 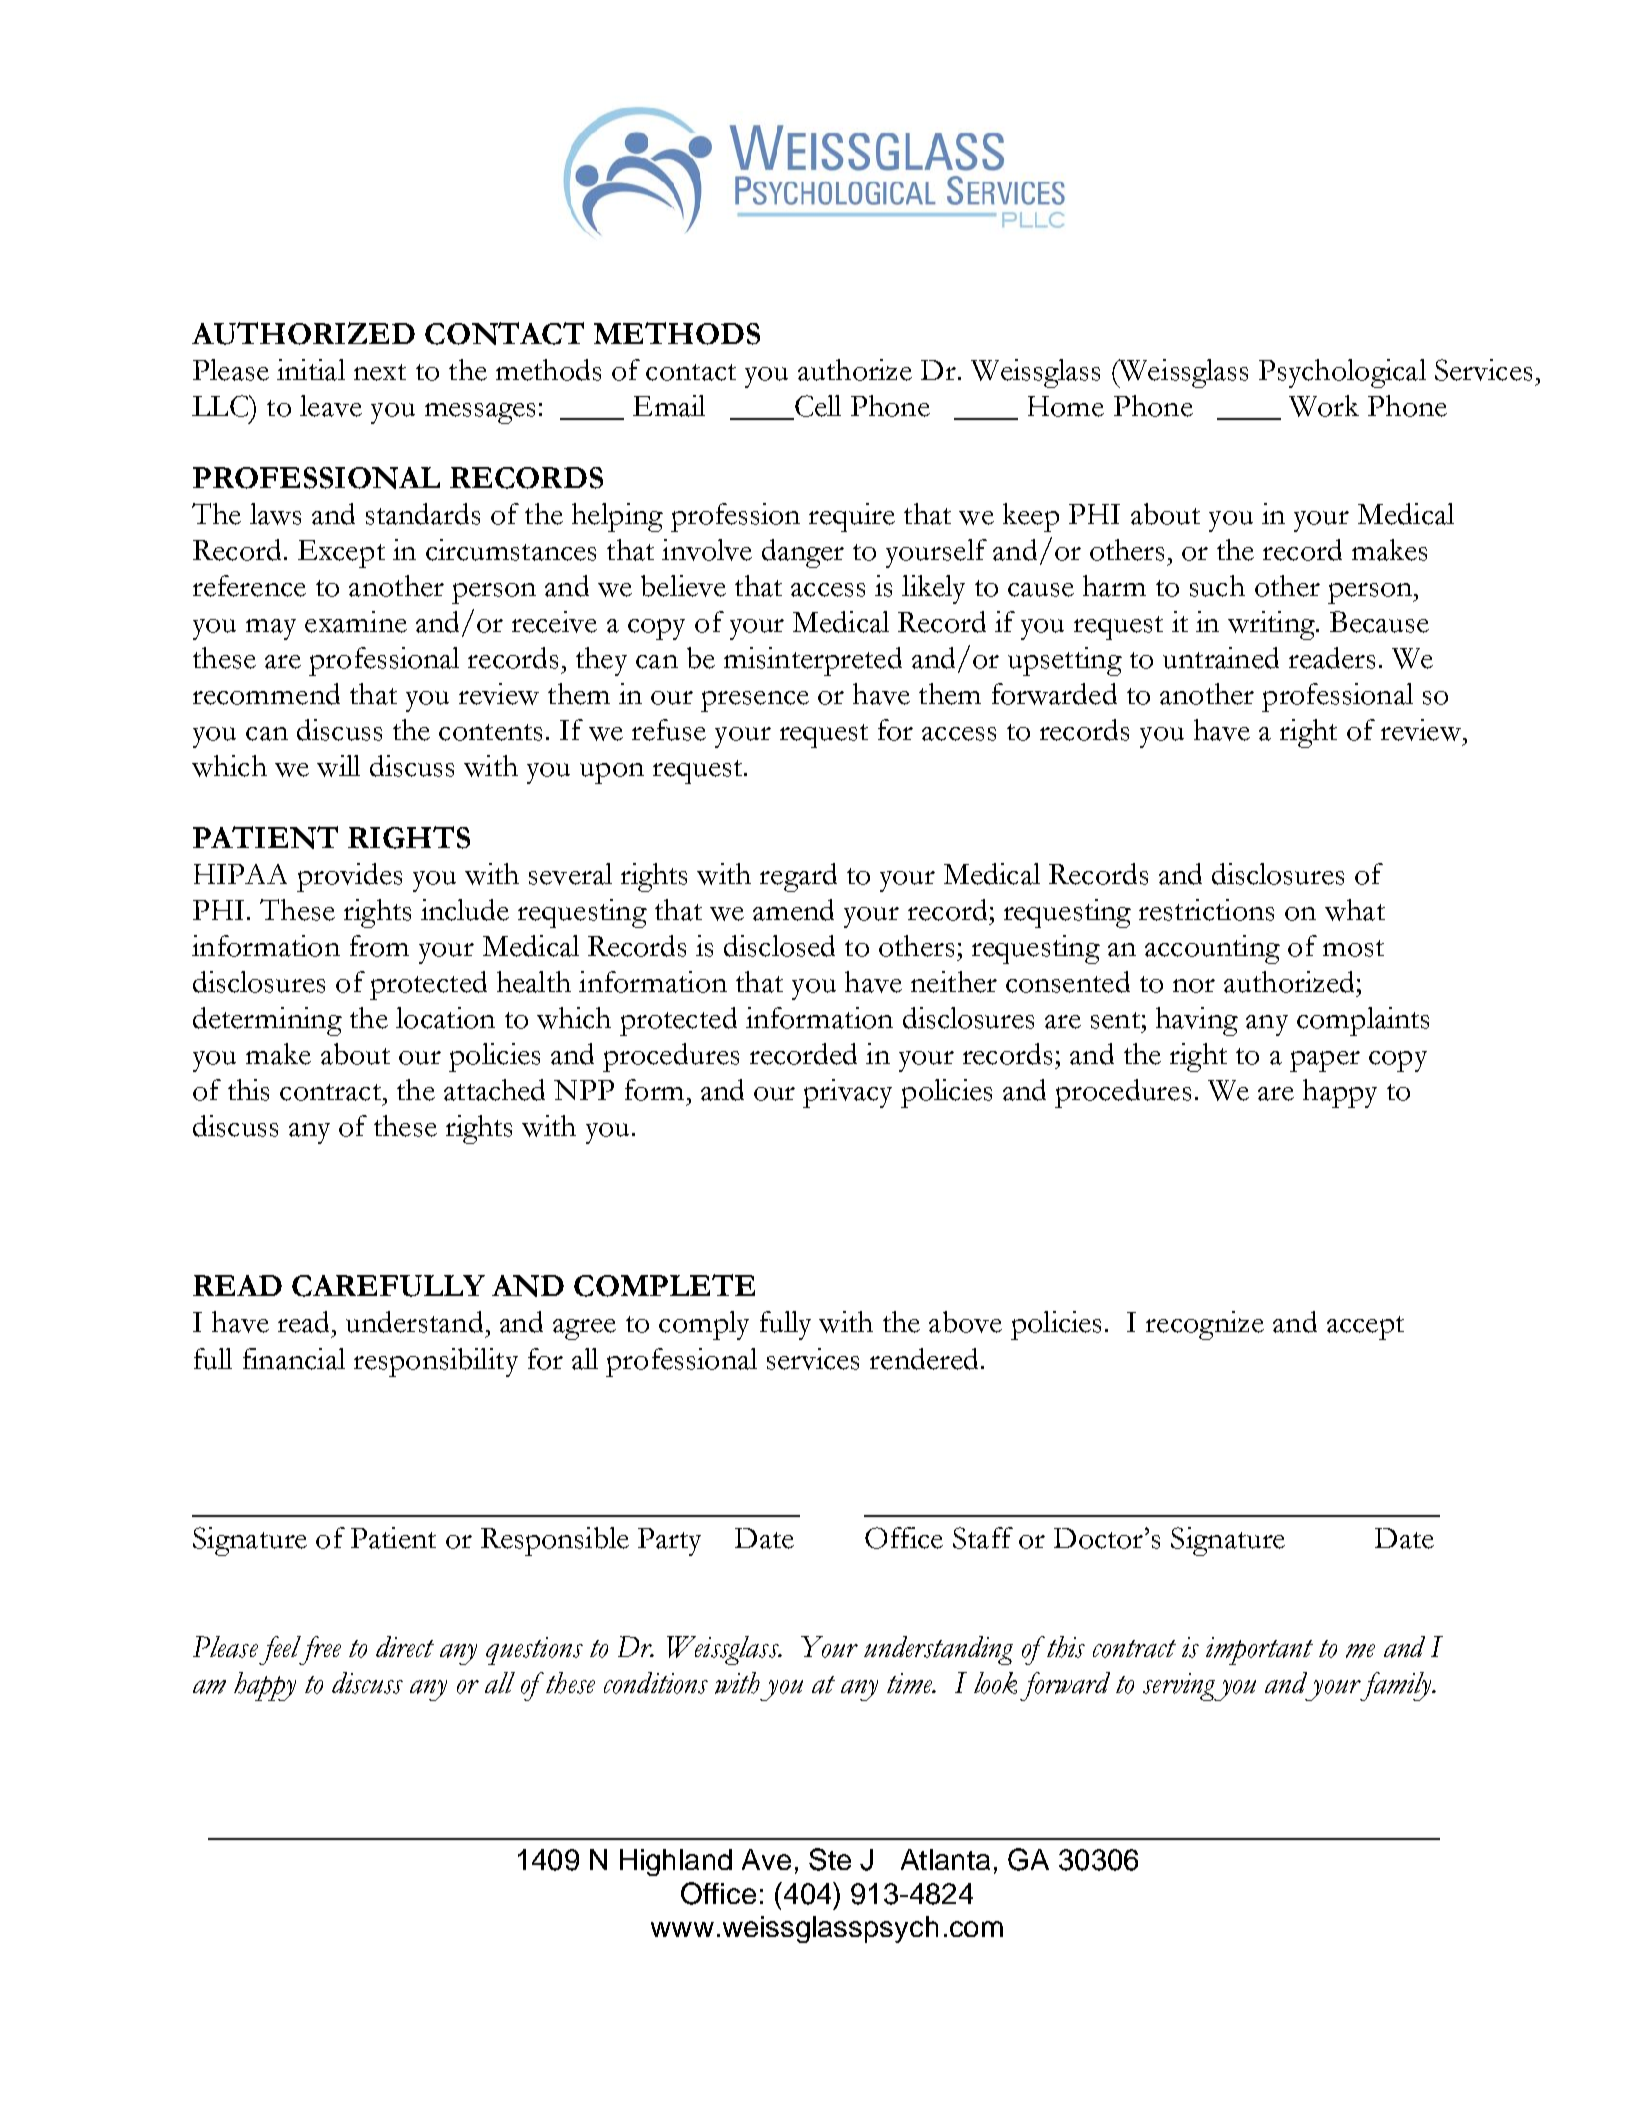 I want to click on Party, so click(x=669, y=1542).
